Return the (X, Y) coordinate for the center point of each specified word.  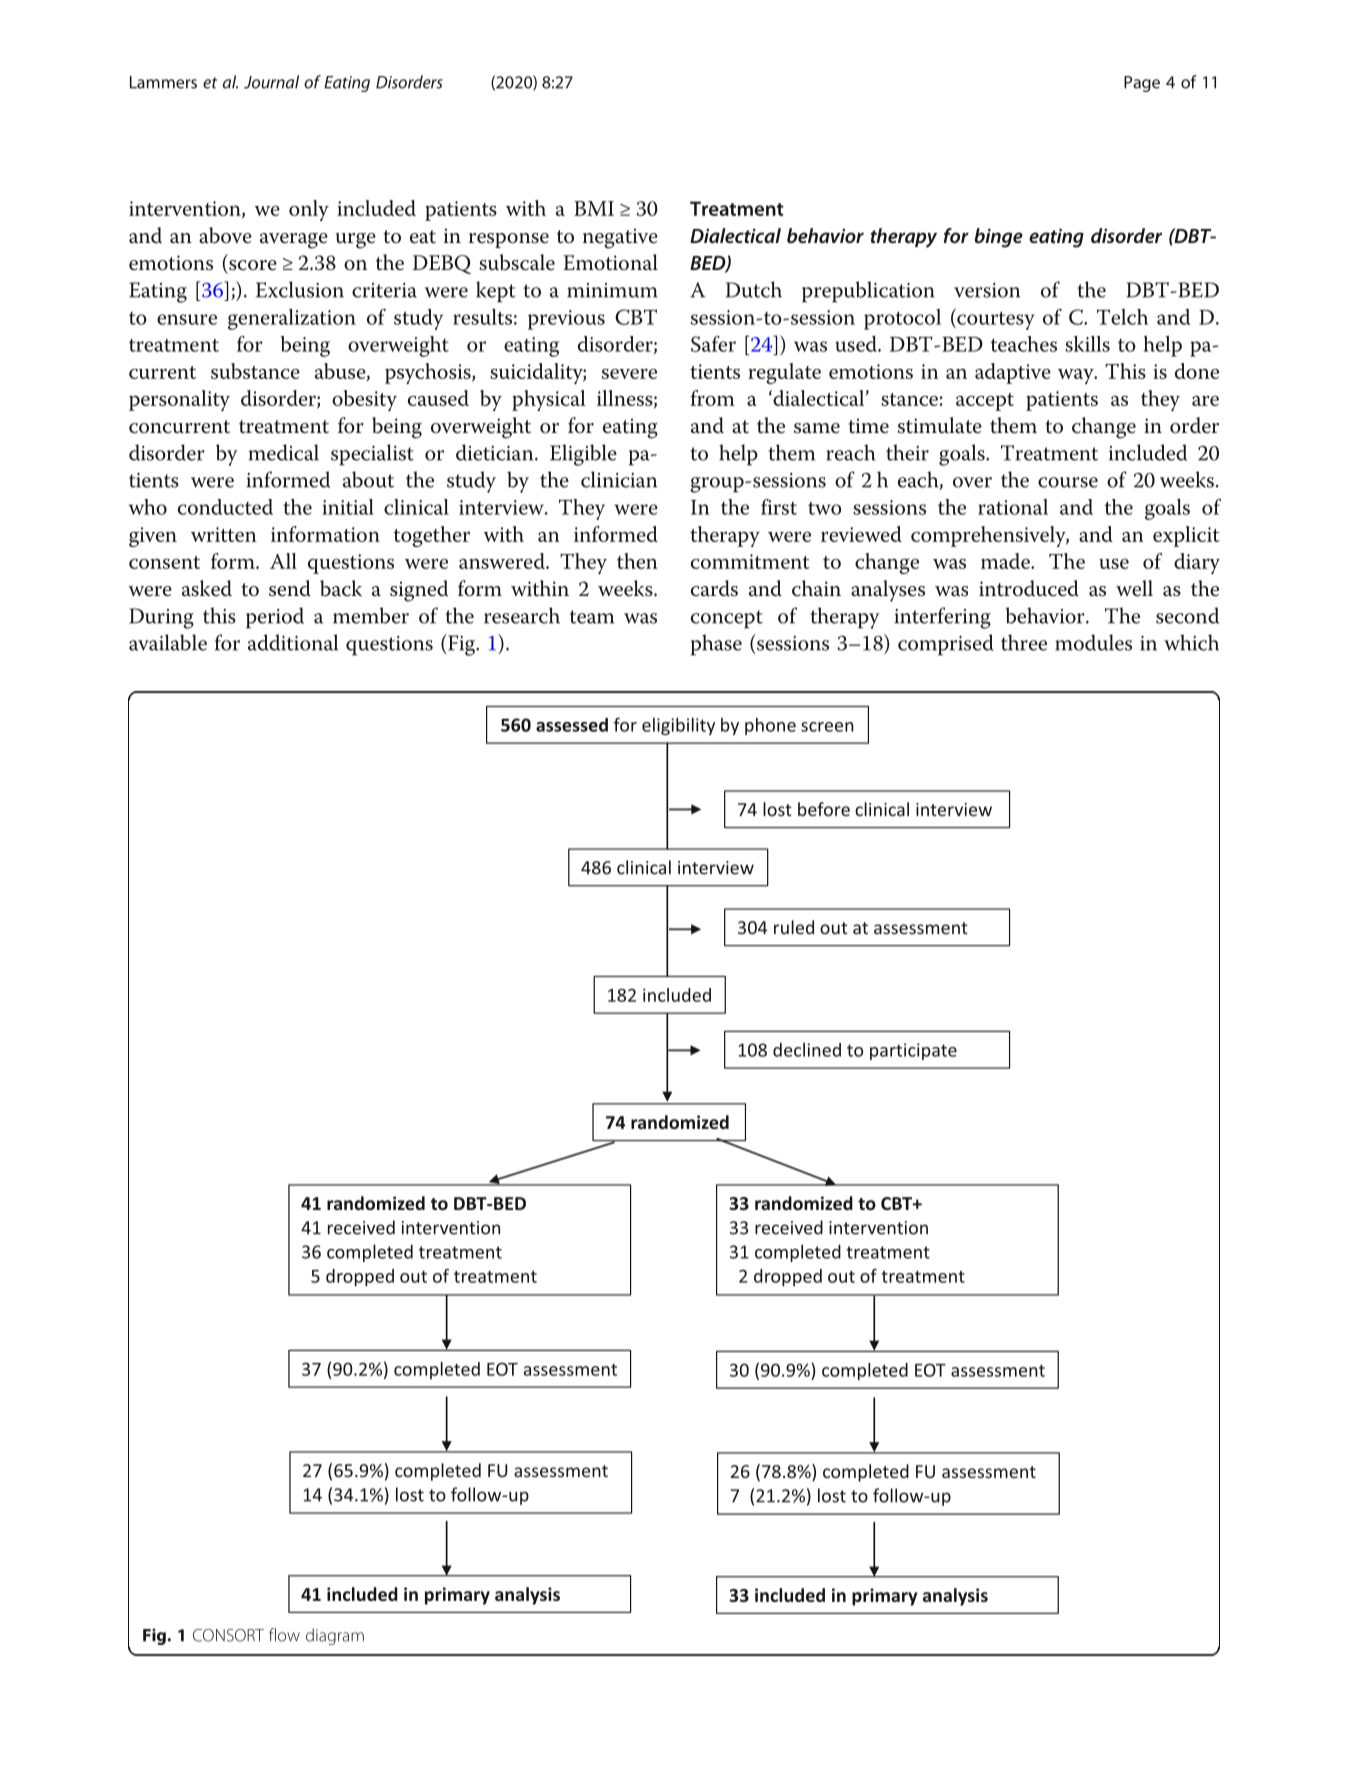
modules (1093, 642)
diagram (335, 1636)
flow (284, 1635)
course (1068, 482)
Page (1142, 84)
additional (293, 642)
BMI (594, 208)
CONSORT (228, 1635)
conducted (225, 507)
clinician (619, 479)
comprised (945, 645)
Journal (271, 82)
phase (716, 645)
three (1024, 642)
